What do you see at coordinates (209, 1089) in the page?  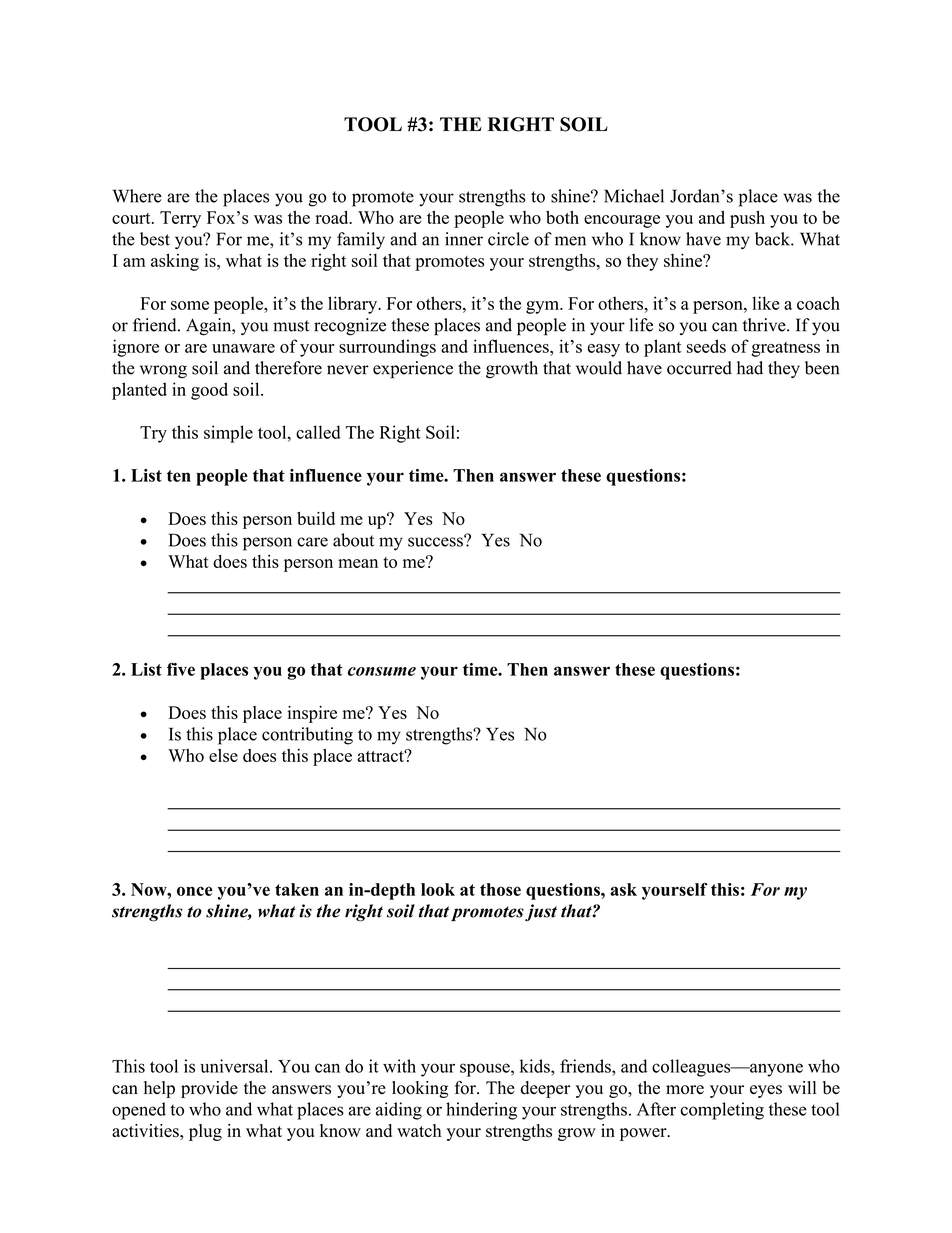 I see `provide` at bounding box center [209, 1089].
